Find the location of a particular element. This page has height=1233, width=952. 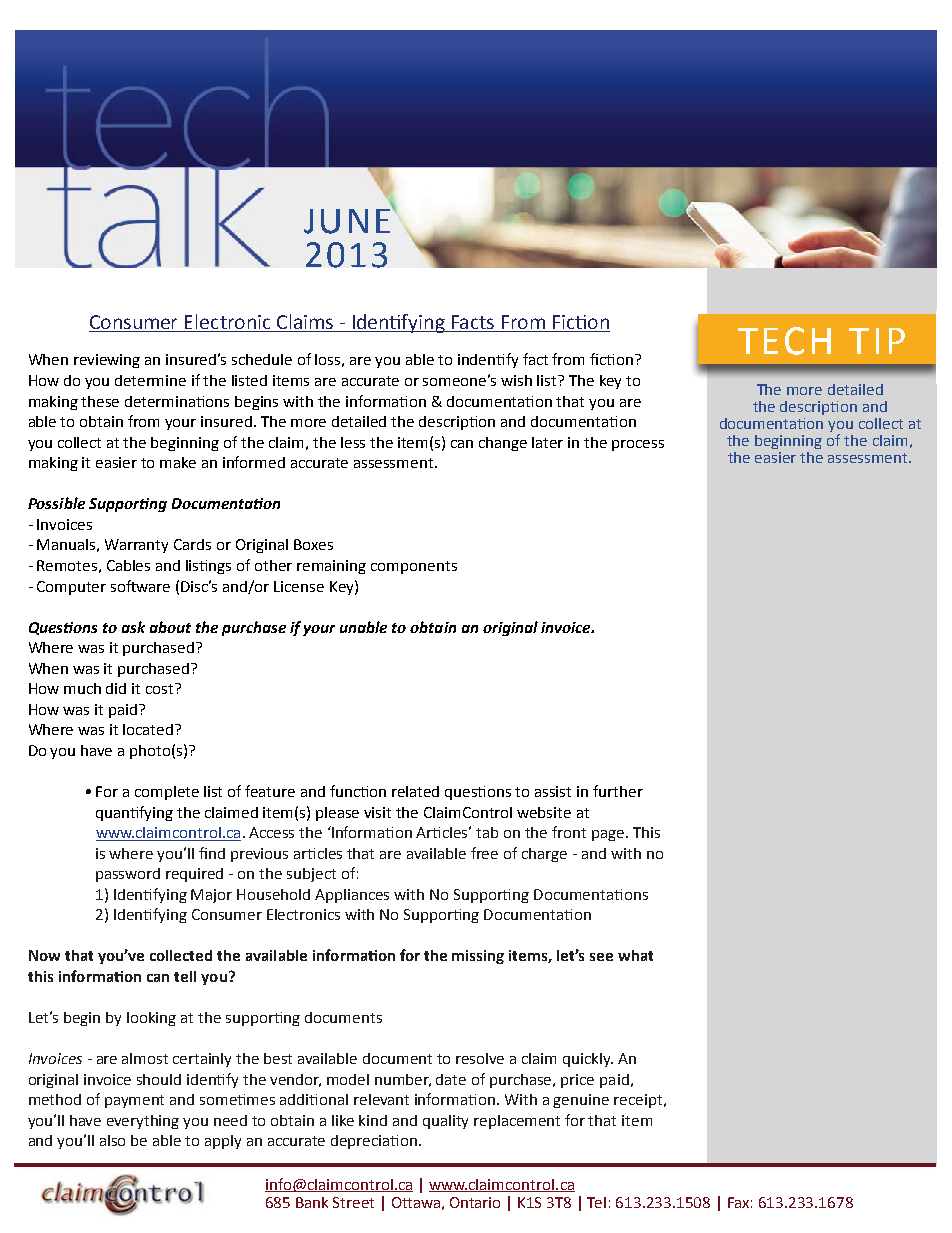

TECH is located at coordinates (784, 341).
